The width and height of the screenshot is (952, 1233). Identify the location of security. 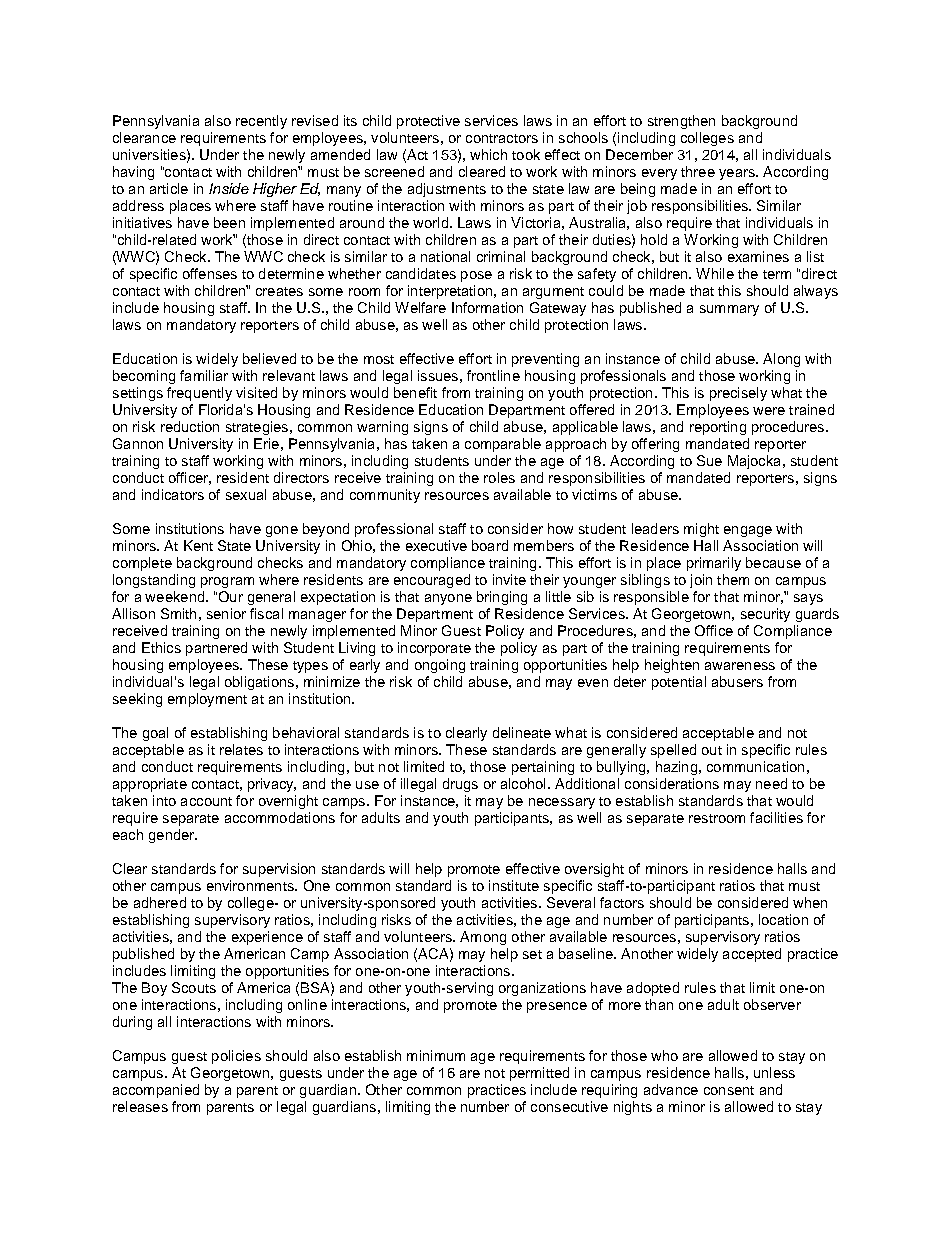
(765, 615).
